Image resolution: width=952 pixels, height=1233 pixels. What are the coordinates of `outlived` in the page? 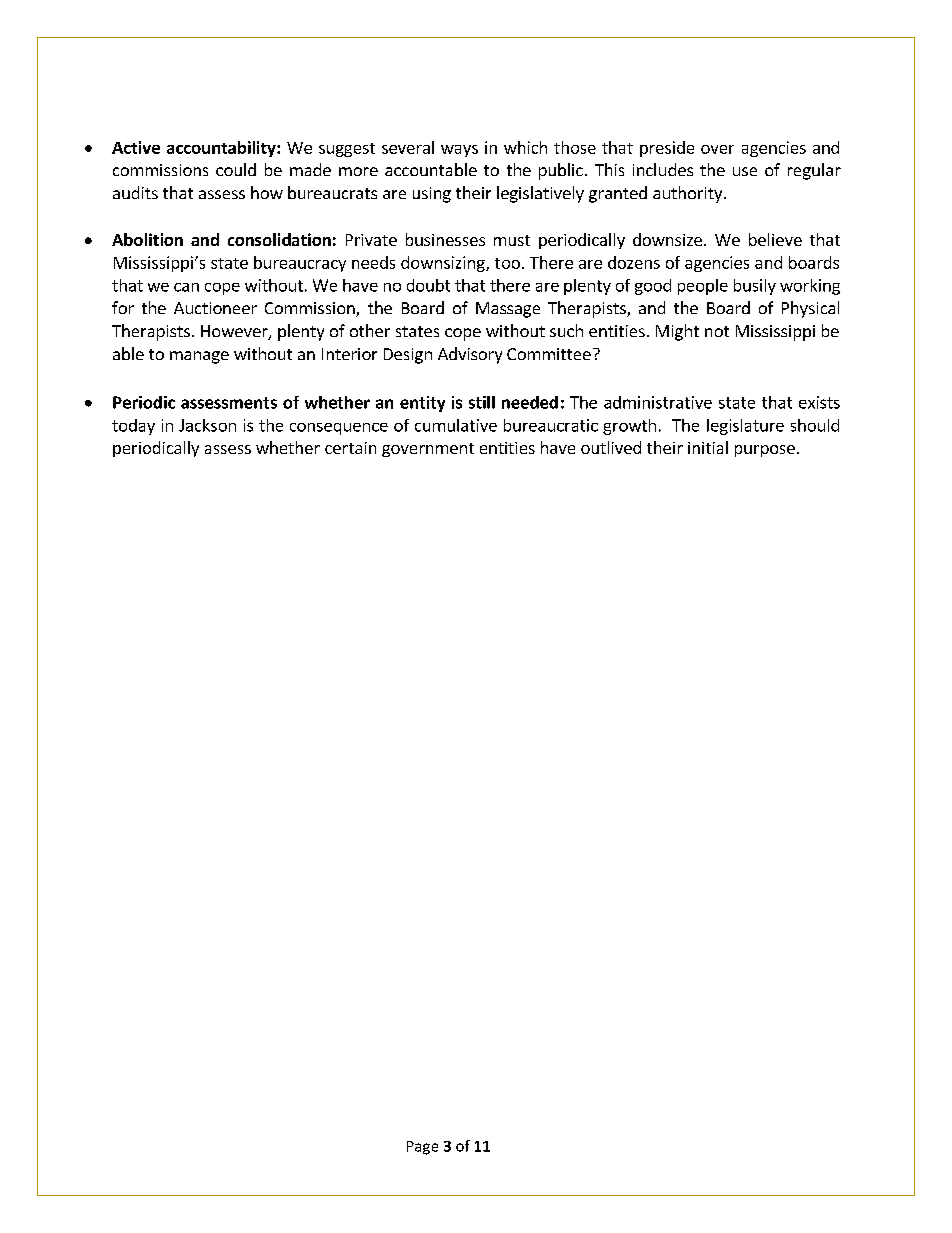 It's located at (611, 447).
